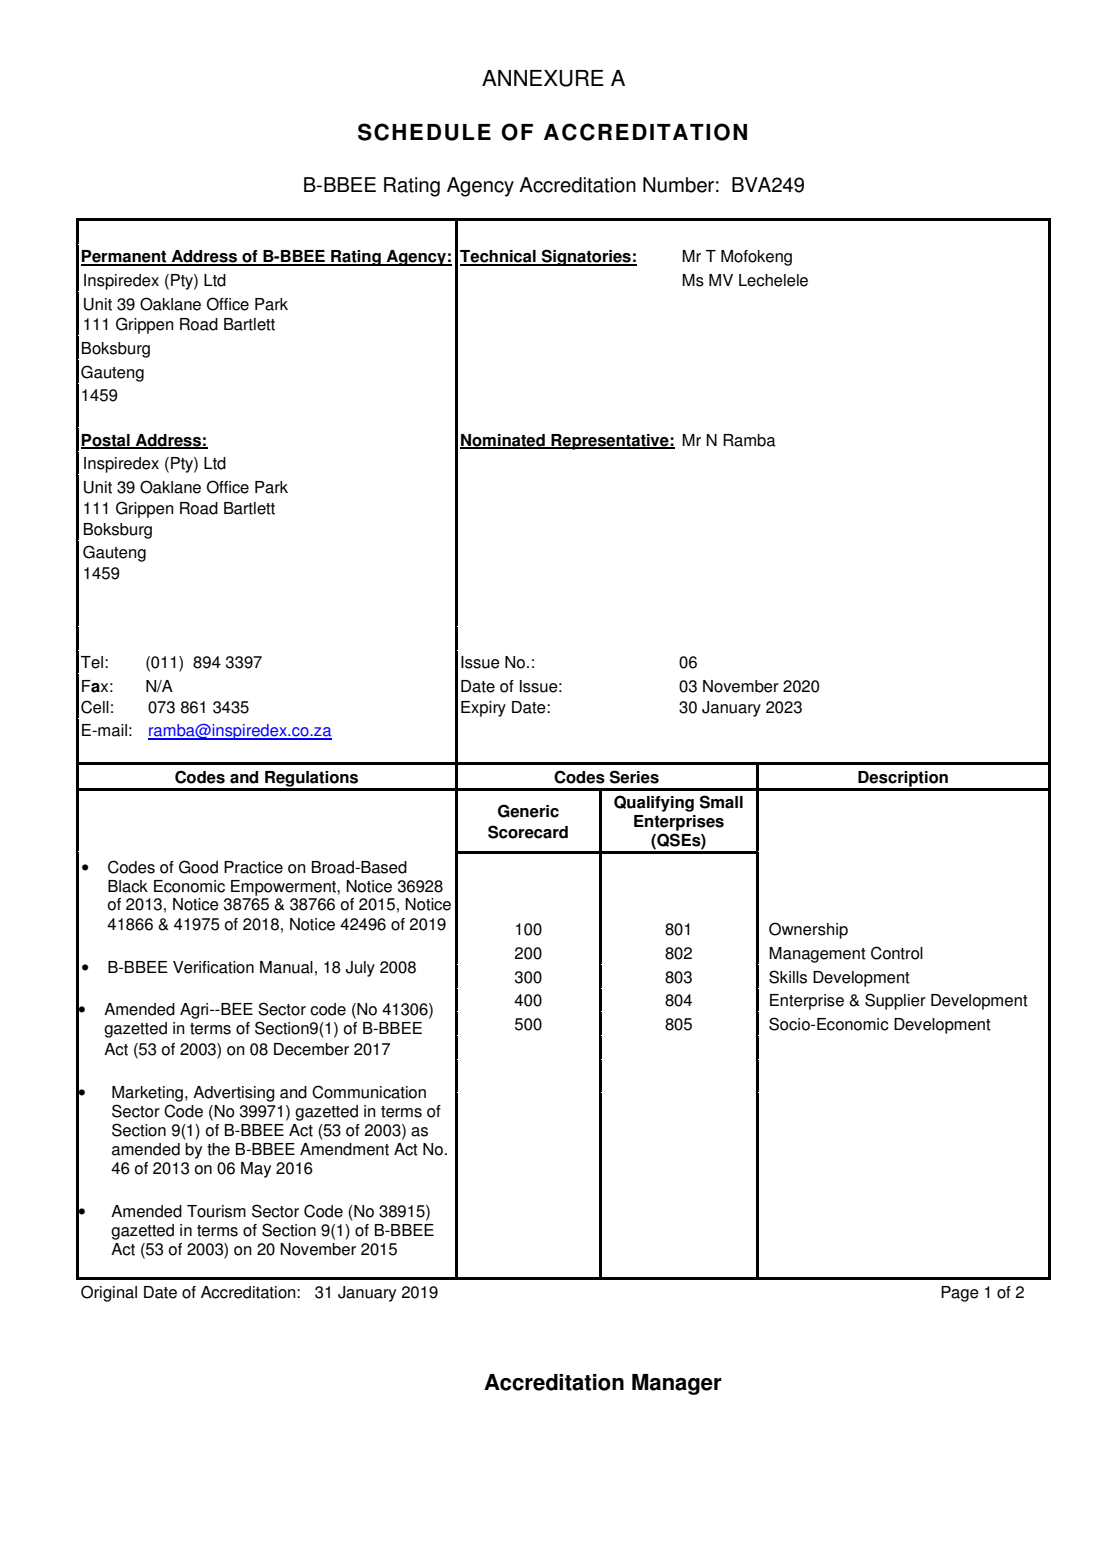 The image size is (1094, 1548). What do you see at coordinates (677, 1384) in the image?
I see `Manager` at bounding box center [677, 1384].
